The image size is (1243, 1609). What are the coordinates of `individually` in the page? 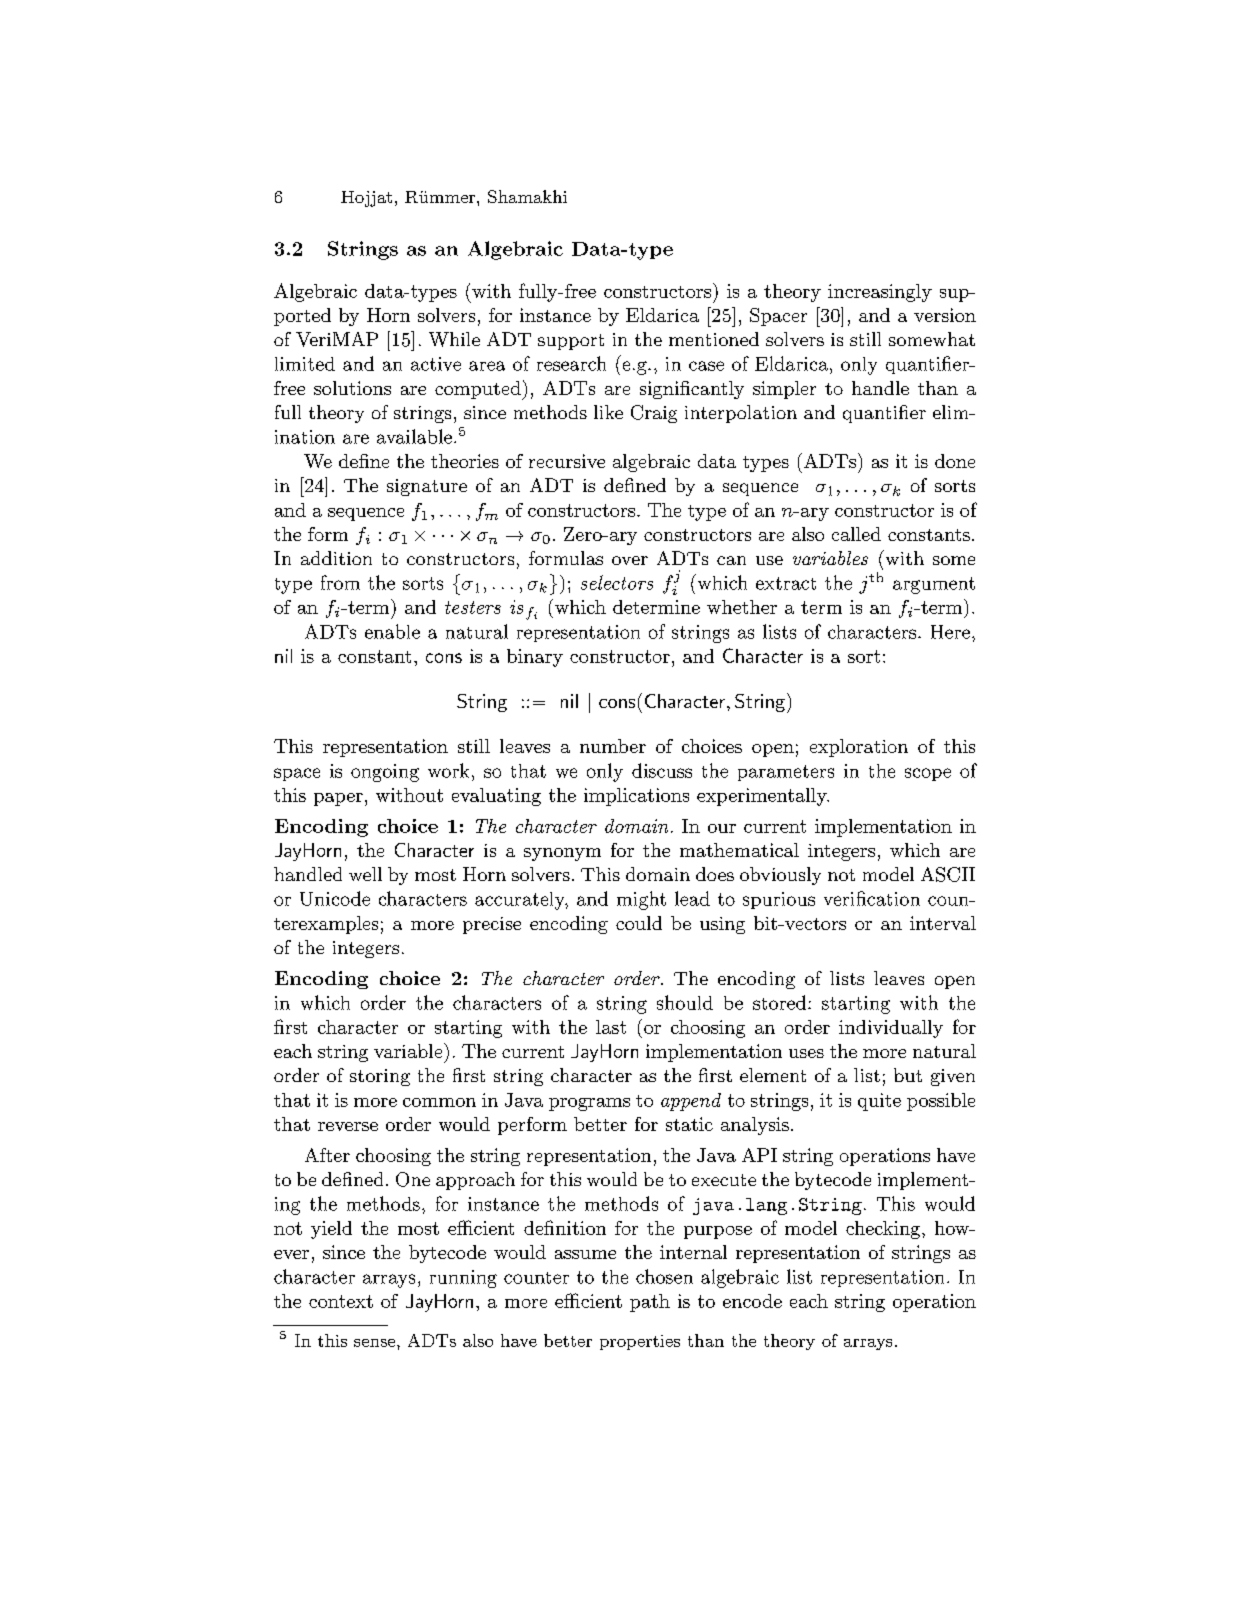 It's located at (891, 1029).
